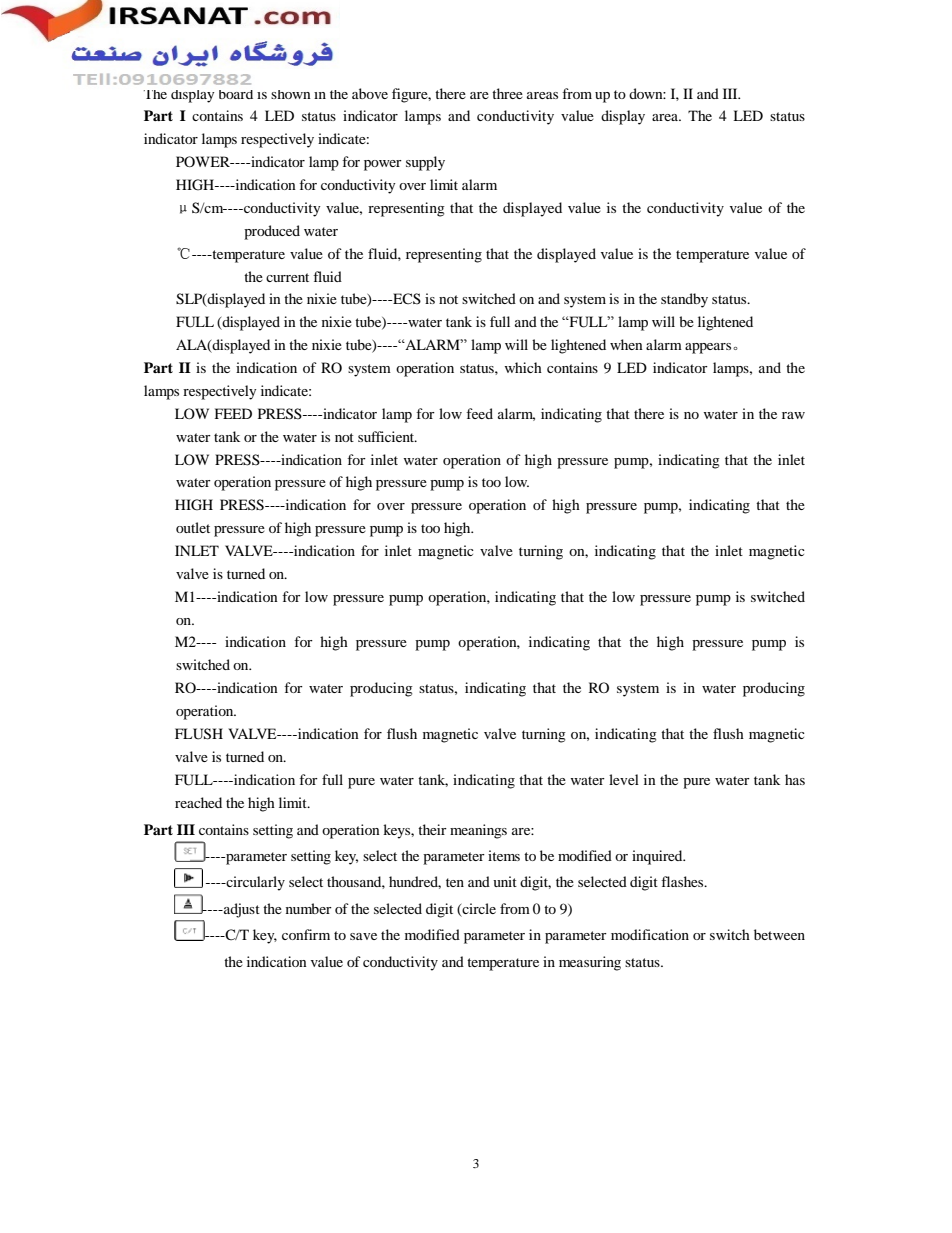 Image resolution: width=952 pixels, height=1233 pixels. I want to click on outlet, so click(193, 527).
